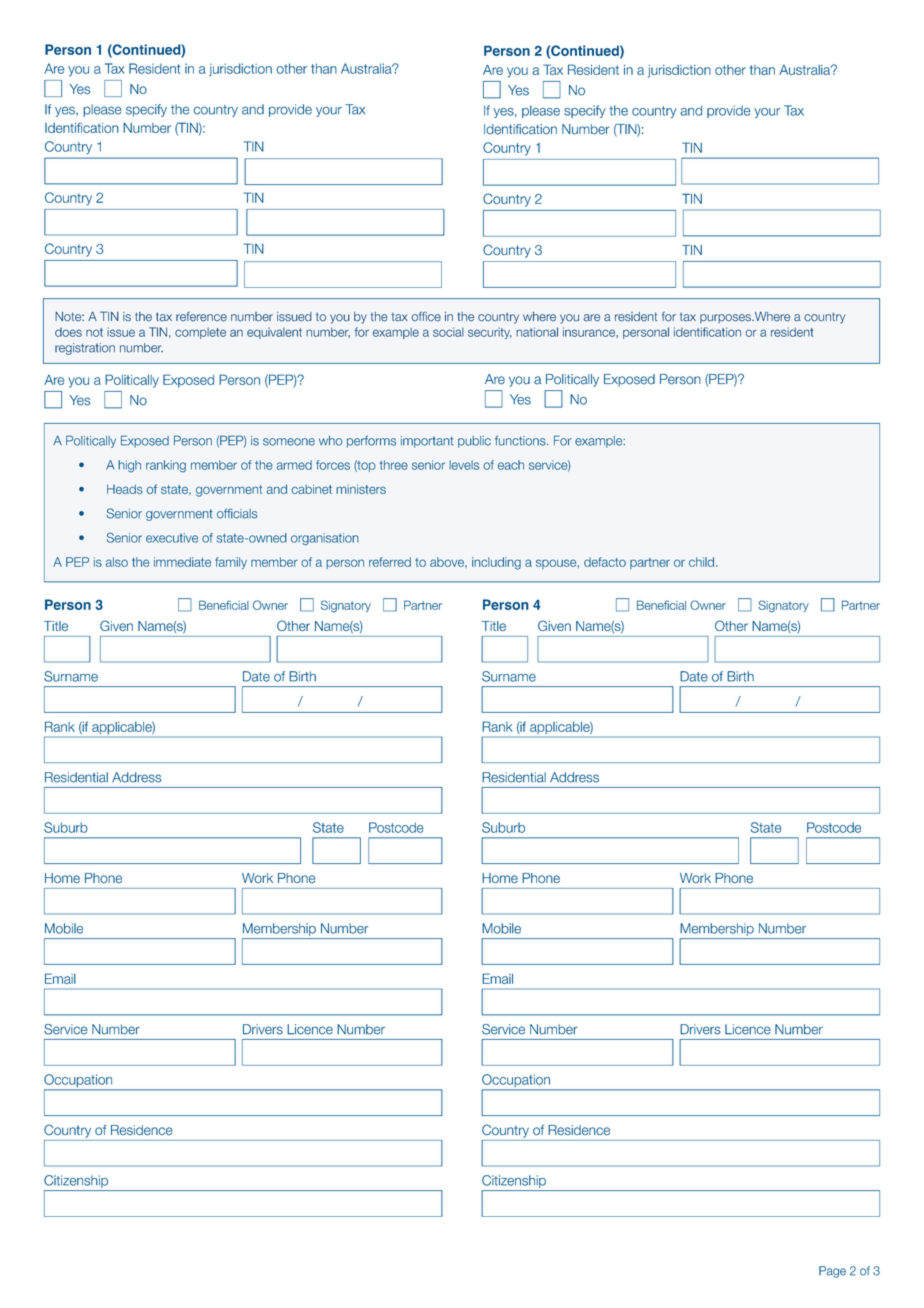  I want to click on referred, so click(390, 562).
